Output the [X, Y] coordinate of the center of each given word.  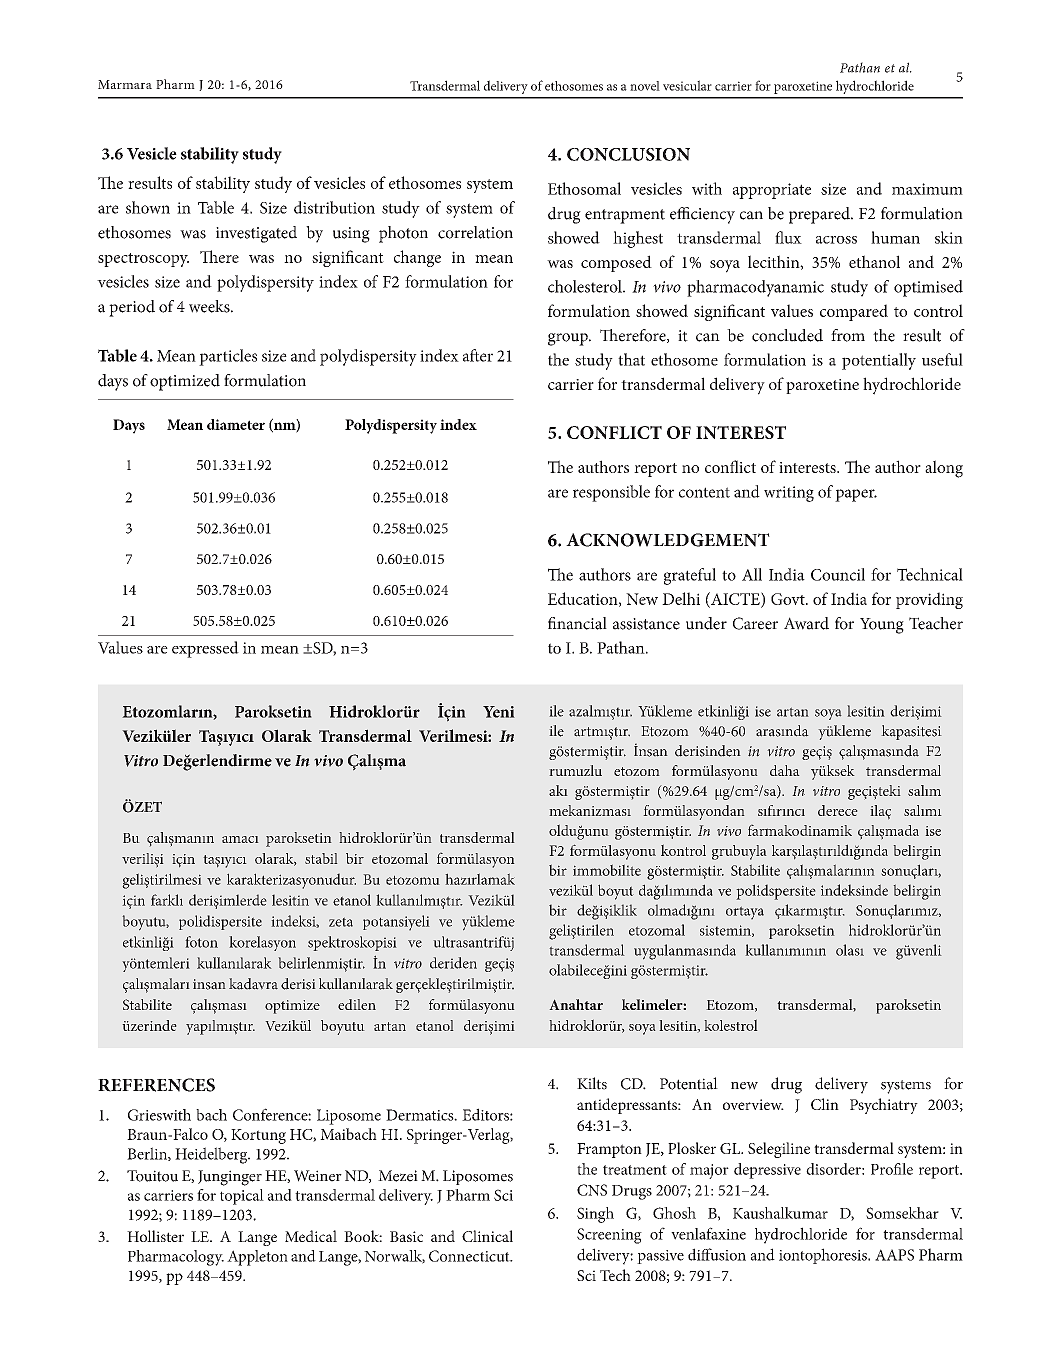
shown [148, 207]
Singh [595, 1215]
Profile [892, 1169]
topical [242, 1197]
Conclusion [628, 154]
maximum [927, 189]
